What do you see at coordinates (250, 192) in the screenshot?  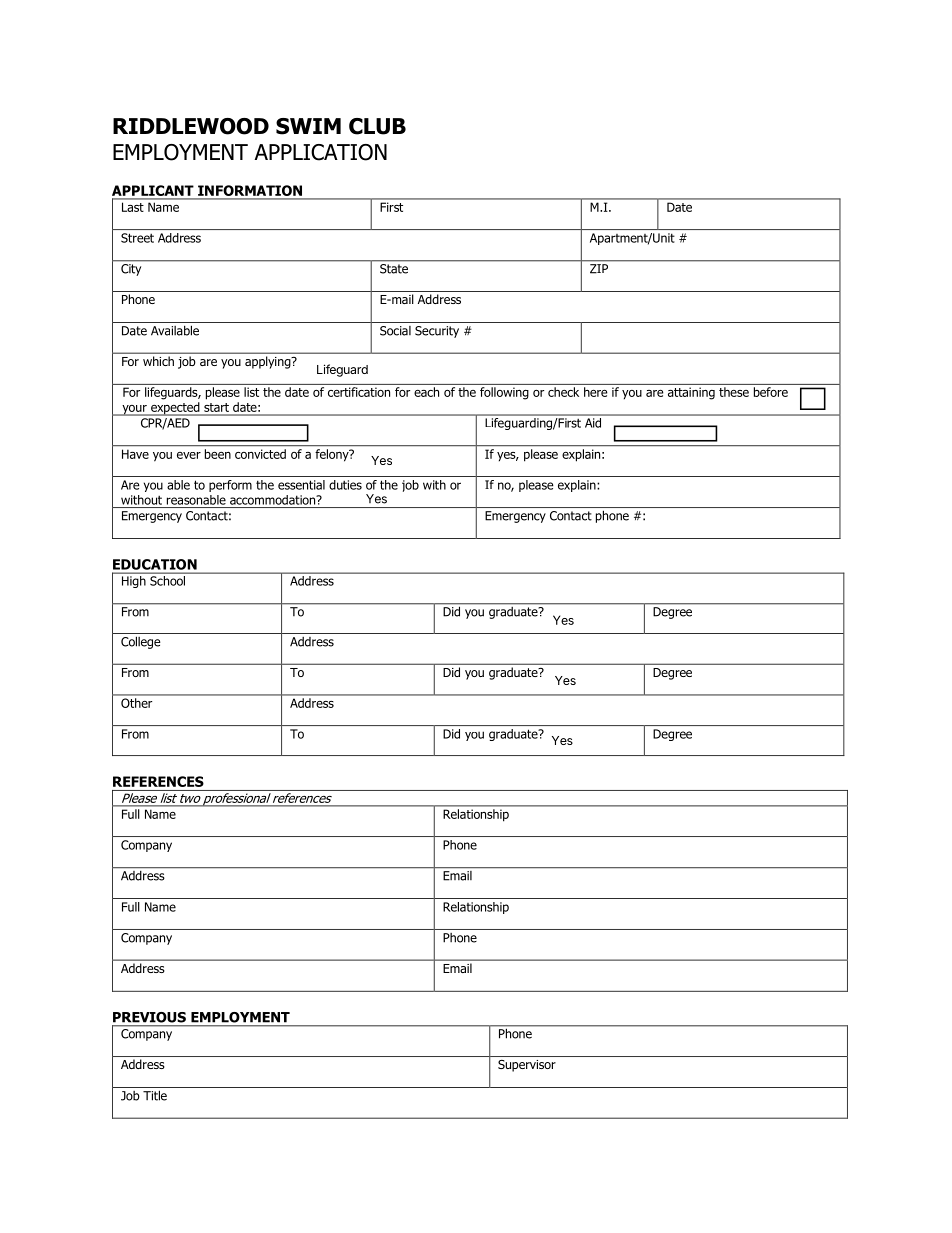 I see `INFORMATION` at bounding box center [250, 192].
